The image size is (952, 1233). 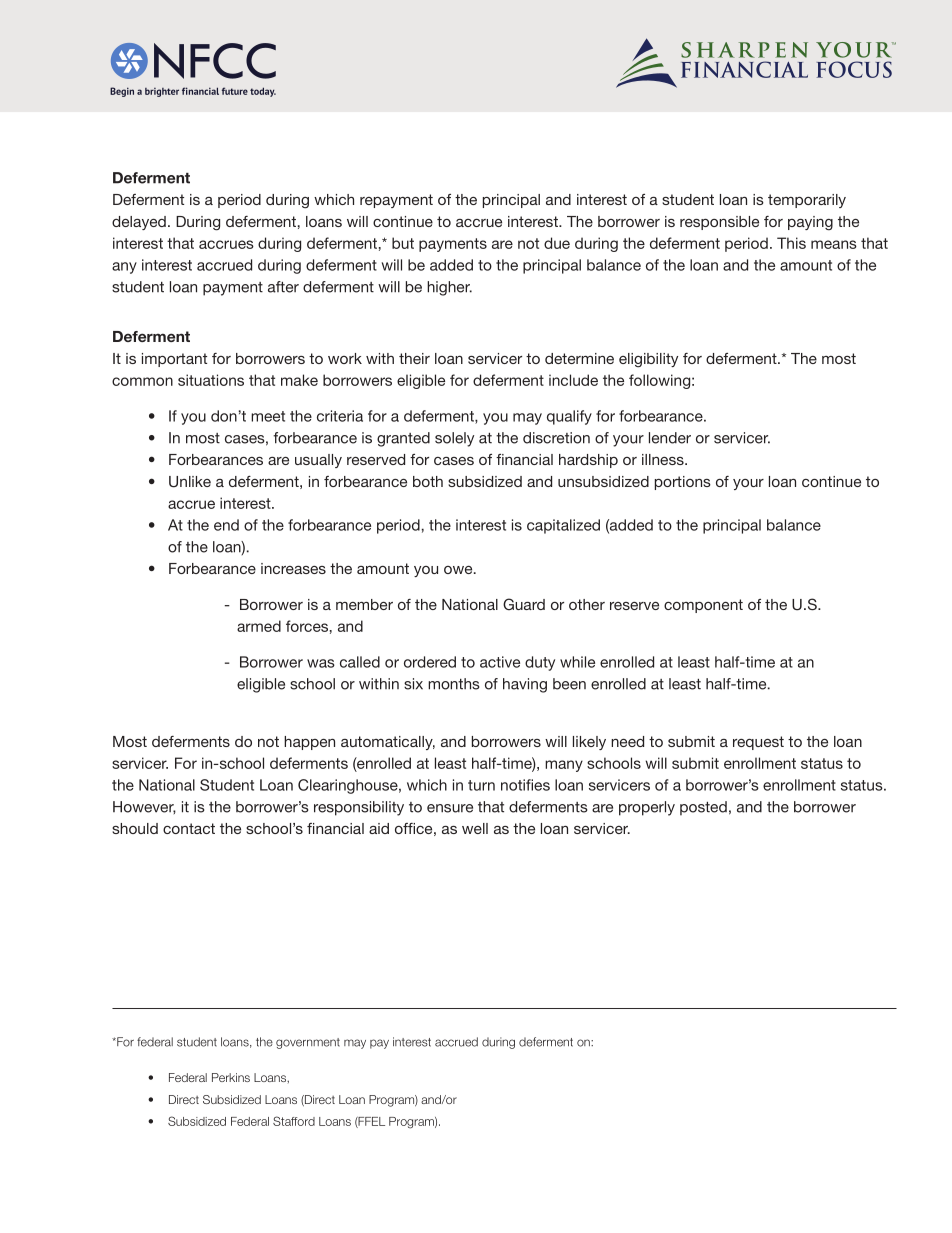 I want to click on contact, so click(x=189, y=828).
